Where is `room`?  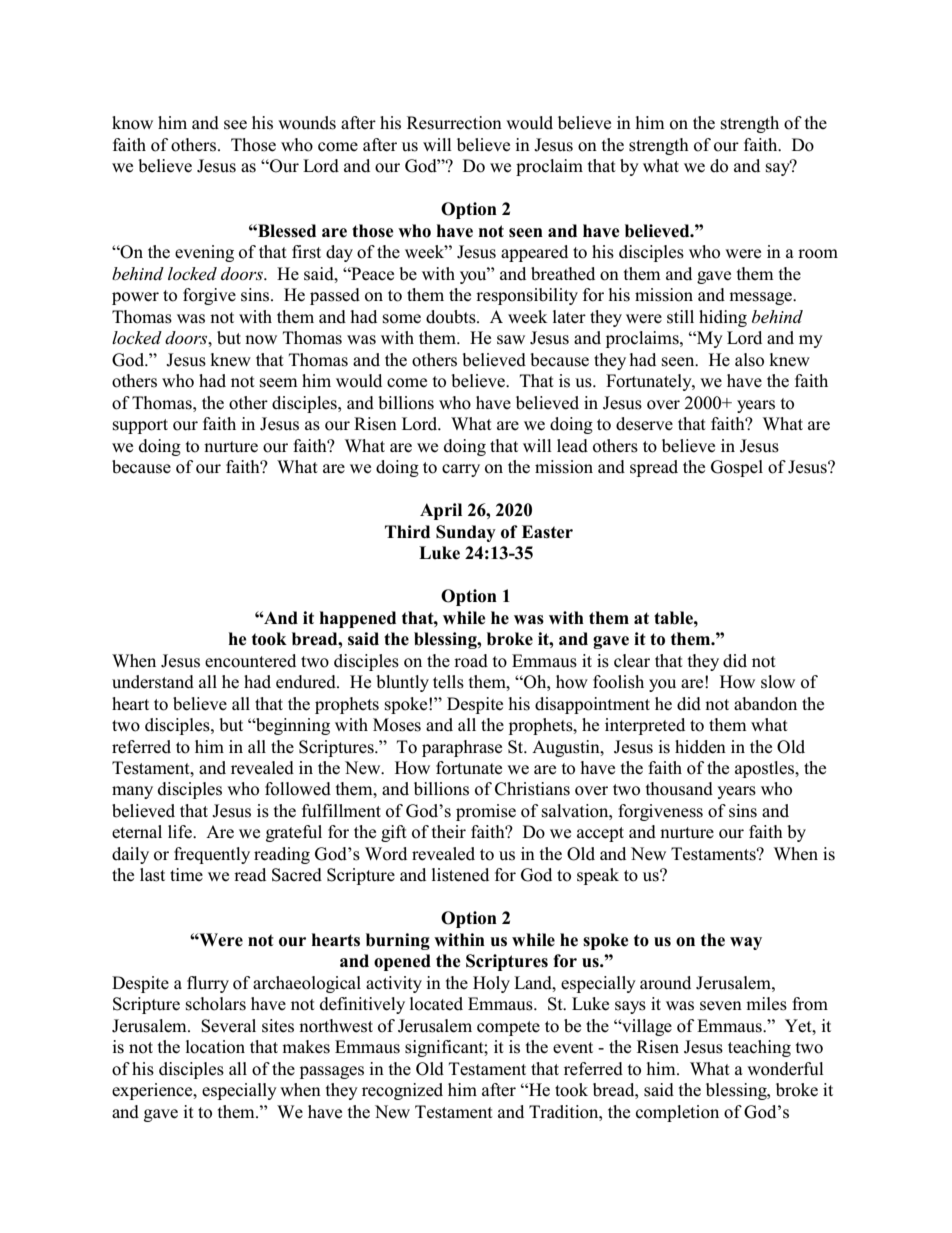
room is located at coordinates (818, 254).
